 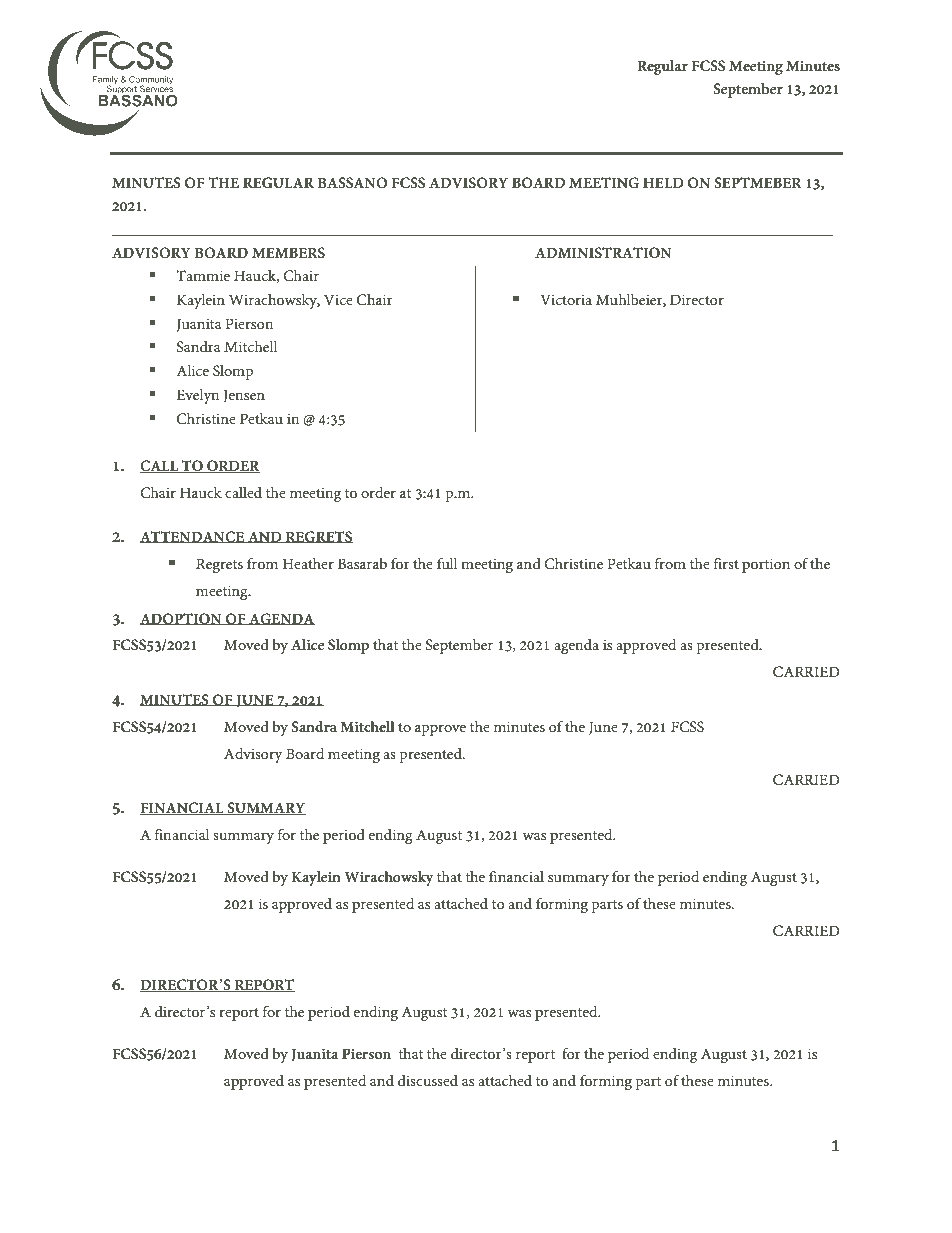 What do you see at coordinates (447, 563) in the screenshot?
I see `full` at bounding box center [447, 563].
